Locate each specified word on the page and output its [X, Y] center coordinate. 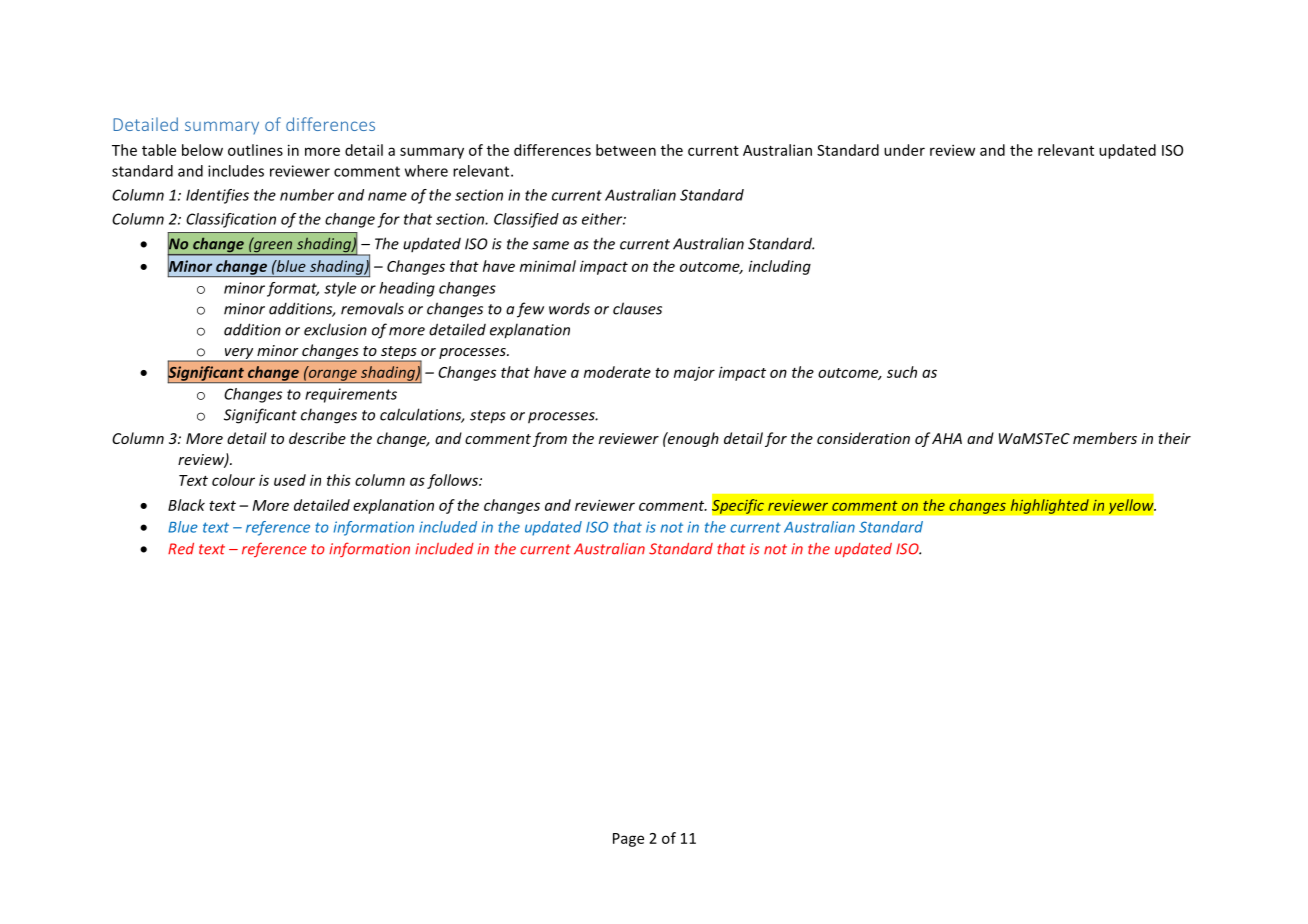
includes [236, 171]
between [626, 150]
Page [628, 840]
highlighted [1049, 506]
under [904, 150]
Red [181, 549]
